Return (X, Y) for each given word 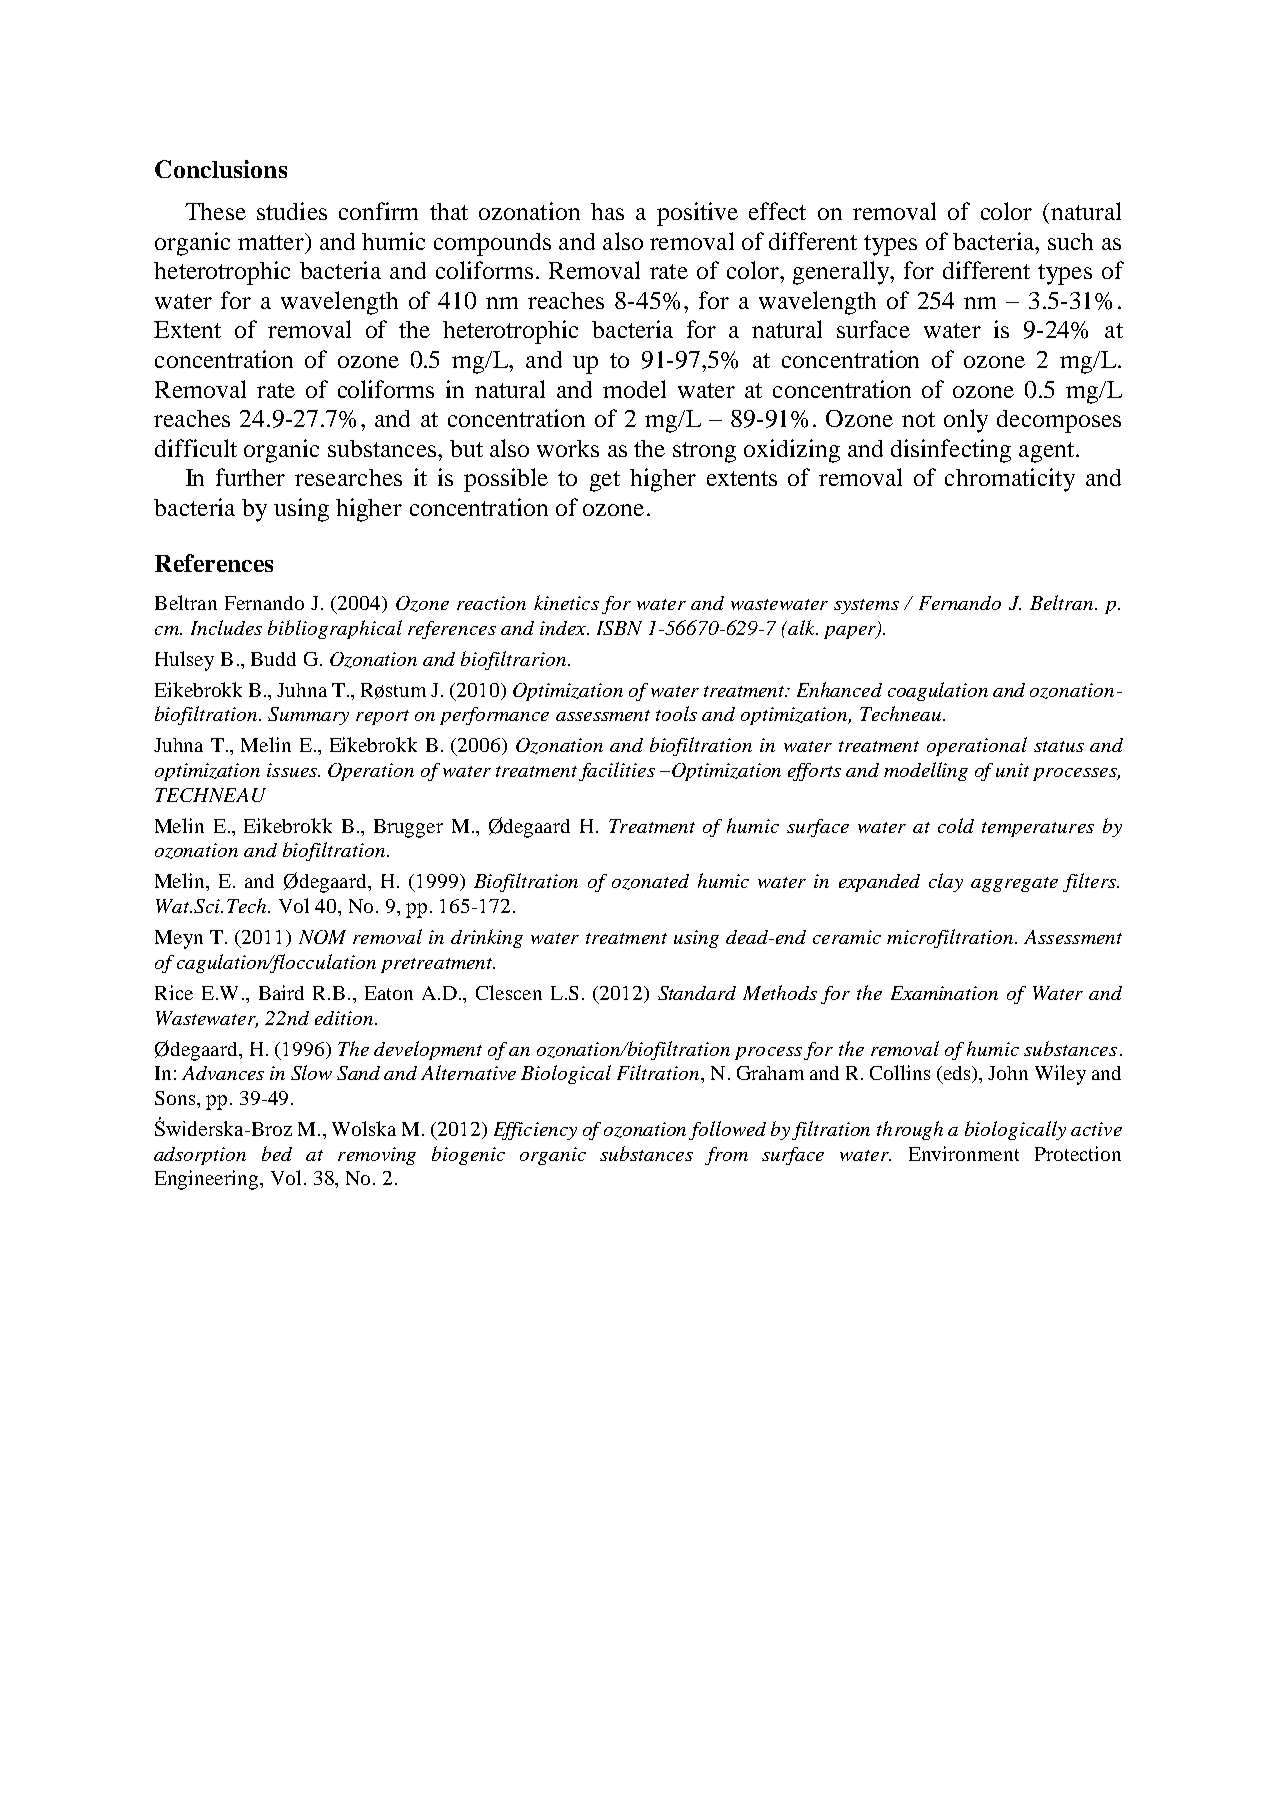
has (607, 211)
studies (292, 211)
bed (277, 1153)
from (726, 1156)
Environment (964, 1153)
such (1070, 241)
